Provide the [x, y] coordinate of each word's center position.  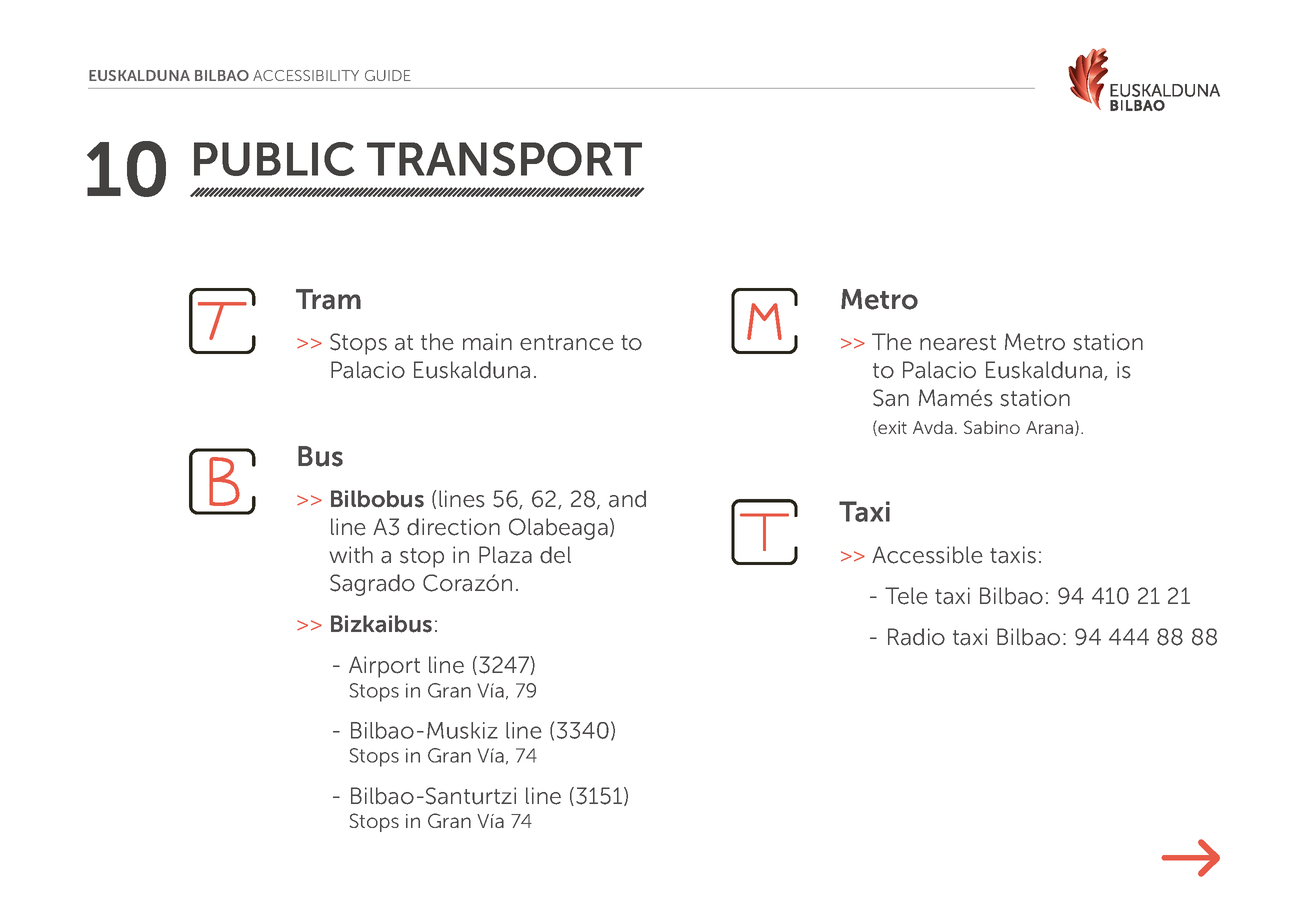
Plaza [505, 555]
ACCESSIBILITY [306, 75]
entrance [567, 343]
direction [453, 527]
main [487, 342]
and [627, 499]
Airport [384, 667]
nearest [958, 343]
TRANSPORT [504, 159]
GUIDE [388, 75]
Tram [328, 299]
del [555, 555]
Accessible [927, 555]
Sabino [992, 427]
